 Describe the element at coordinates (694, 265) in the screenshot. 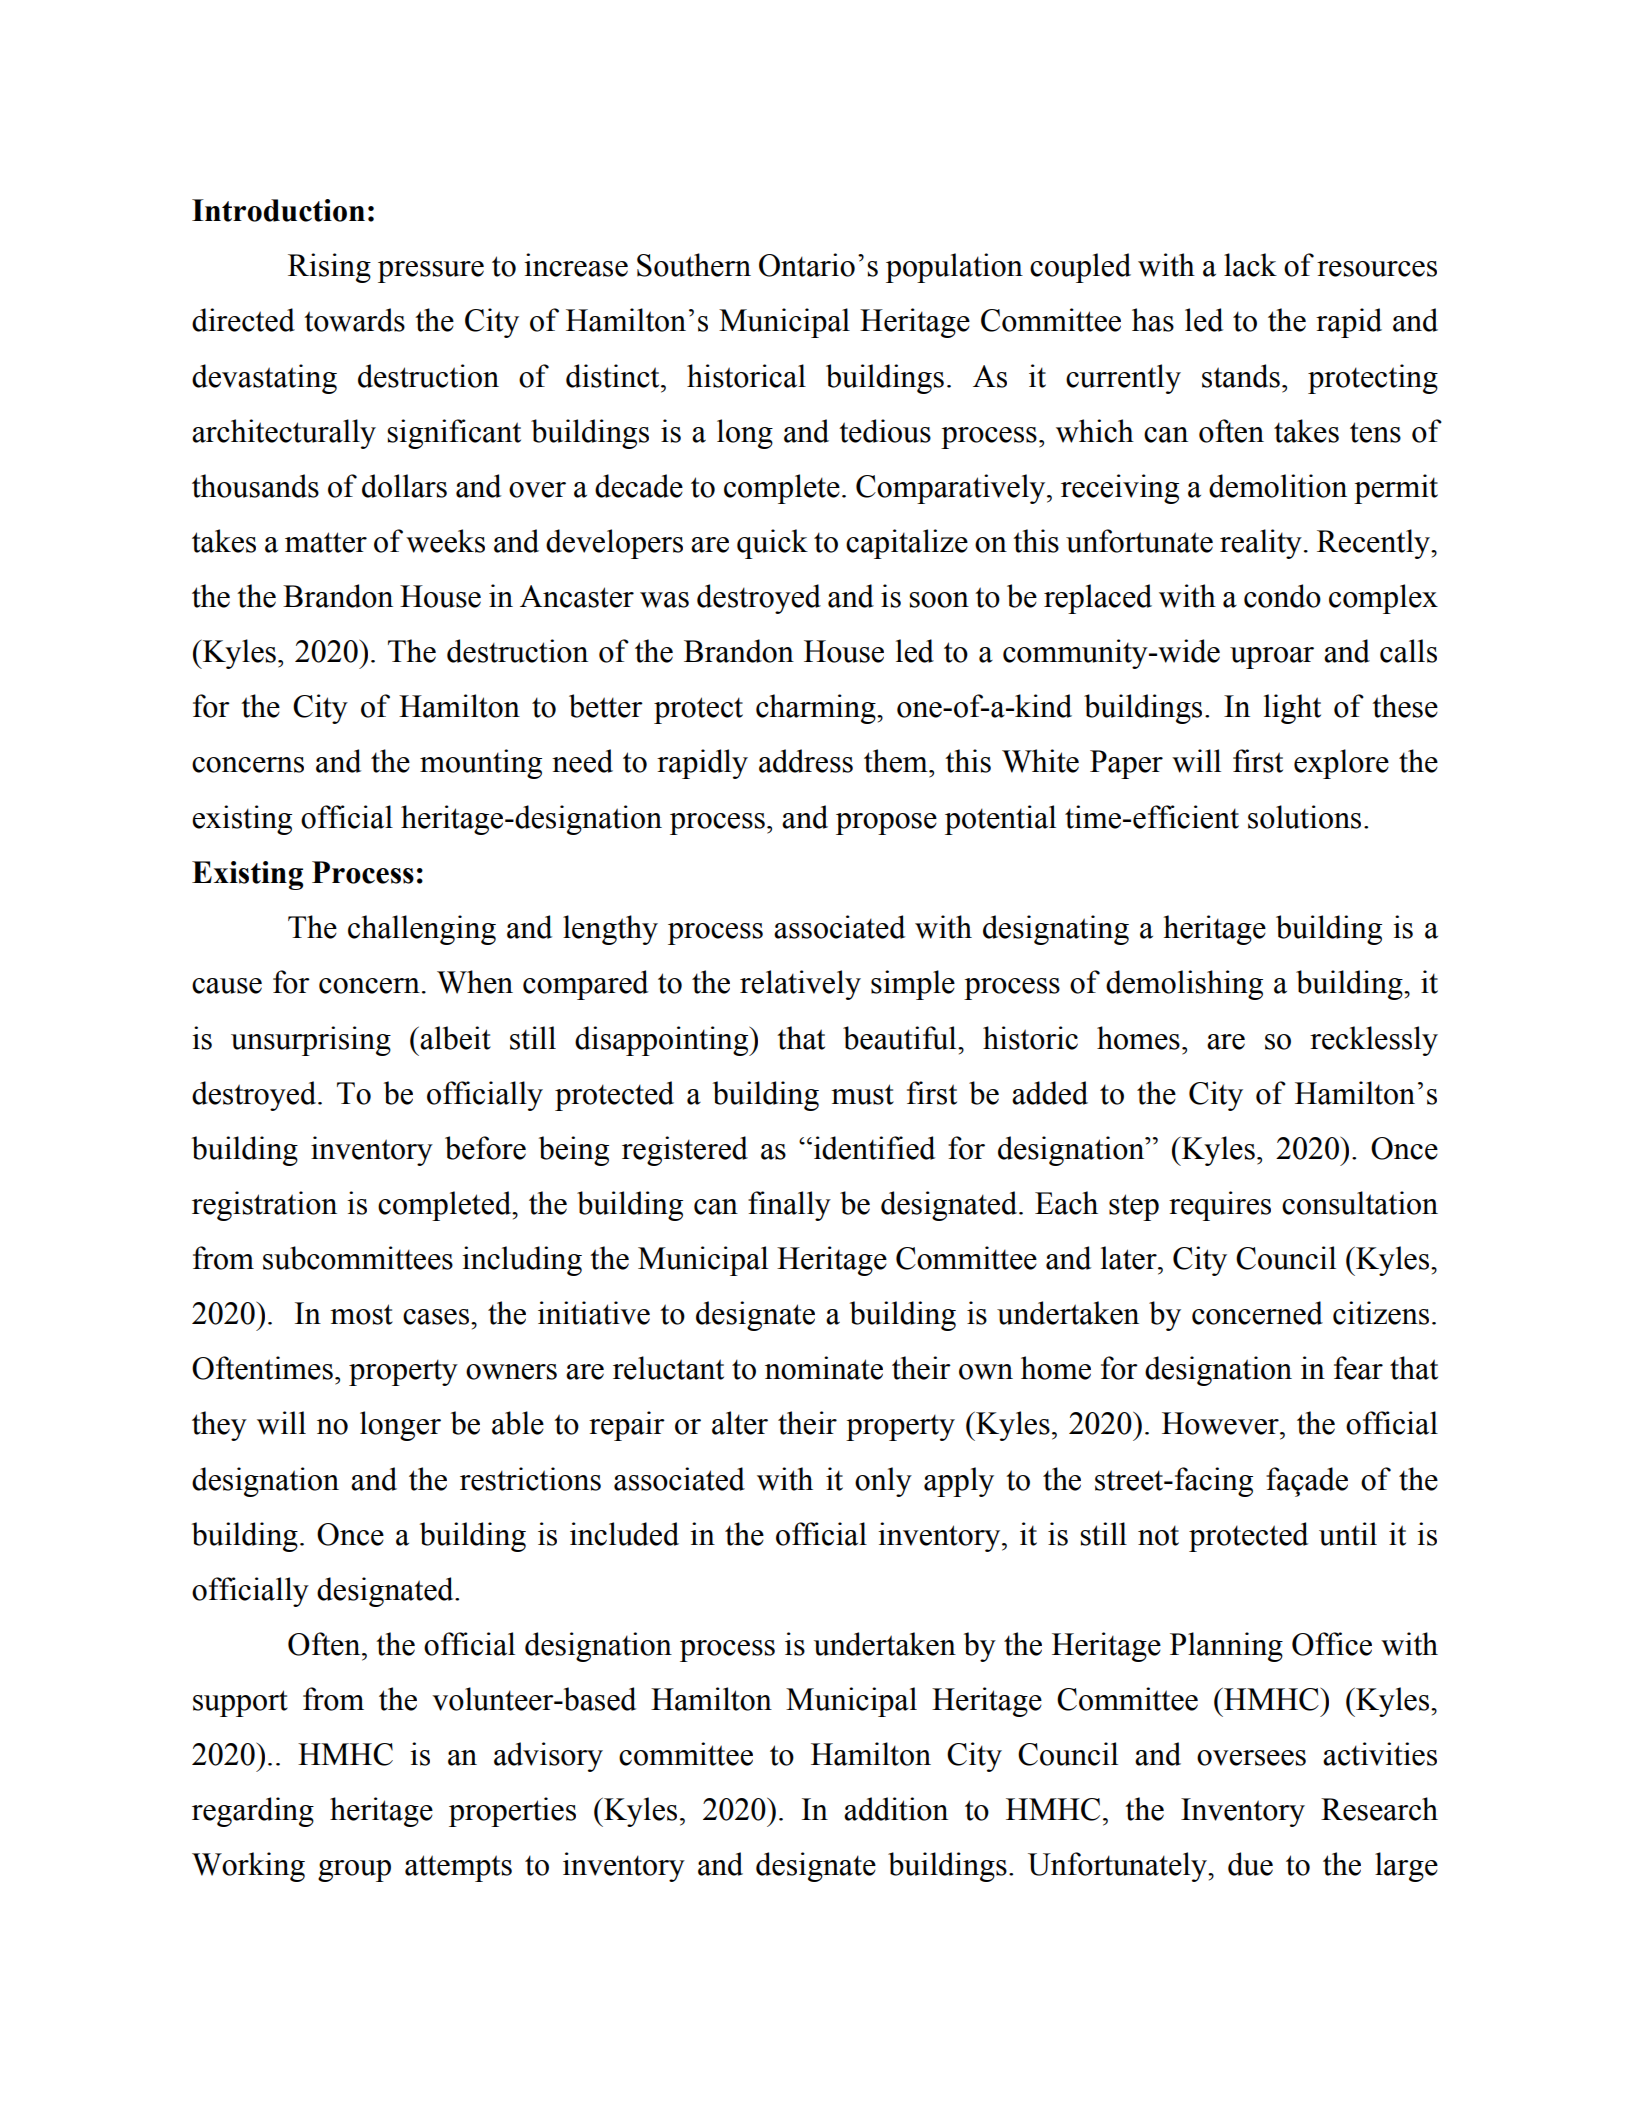

I see `Southern` at that location.
